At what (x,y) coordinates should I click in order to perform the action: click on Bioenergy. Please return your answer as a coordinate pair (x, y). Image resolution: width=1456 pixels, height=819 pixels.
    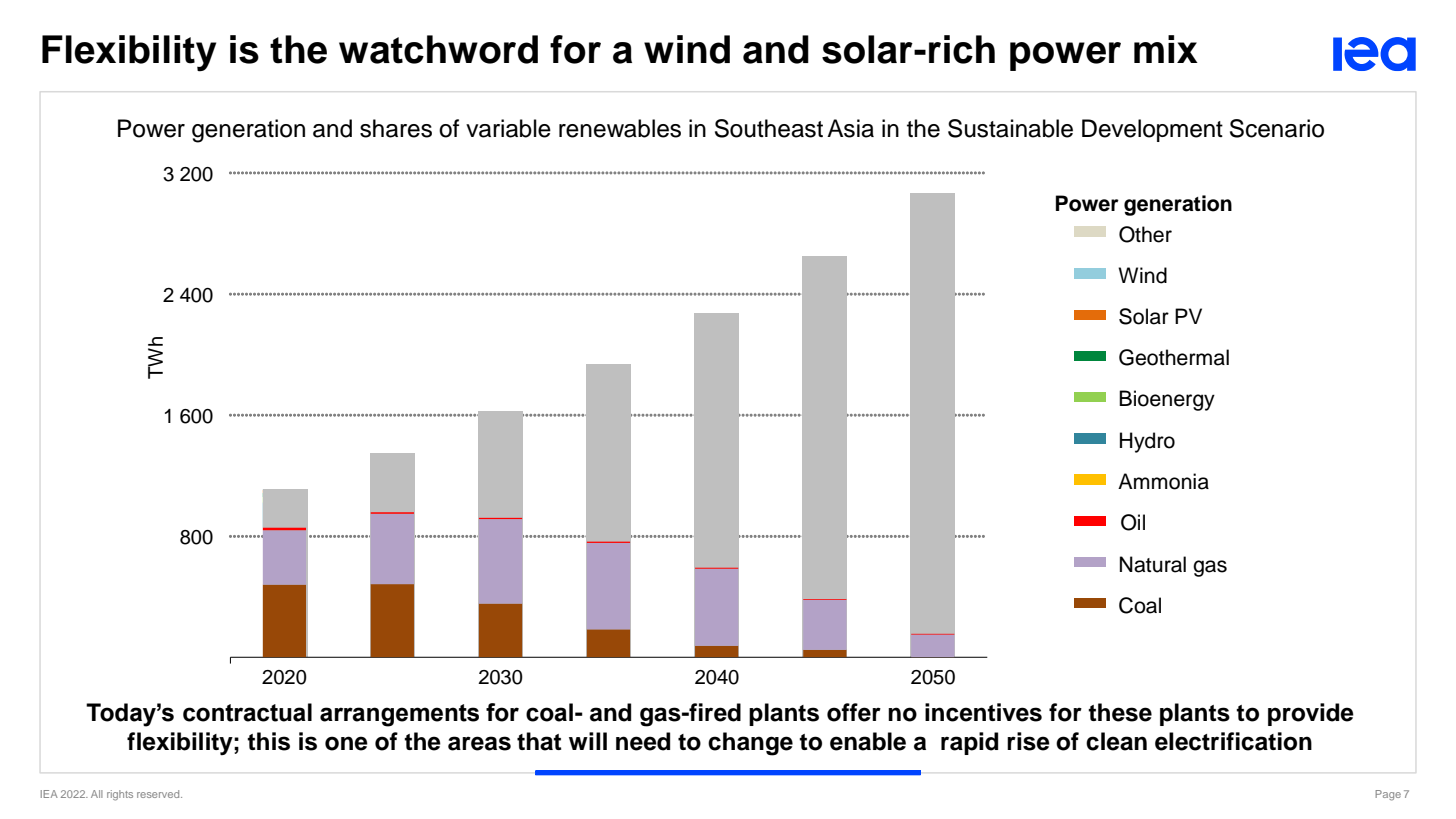
    Looking at the image, I should click on (1167, 400).
